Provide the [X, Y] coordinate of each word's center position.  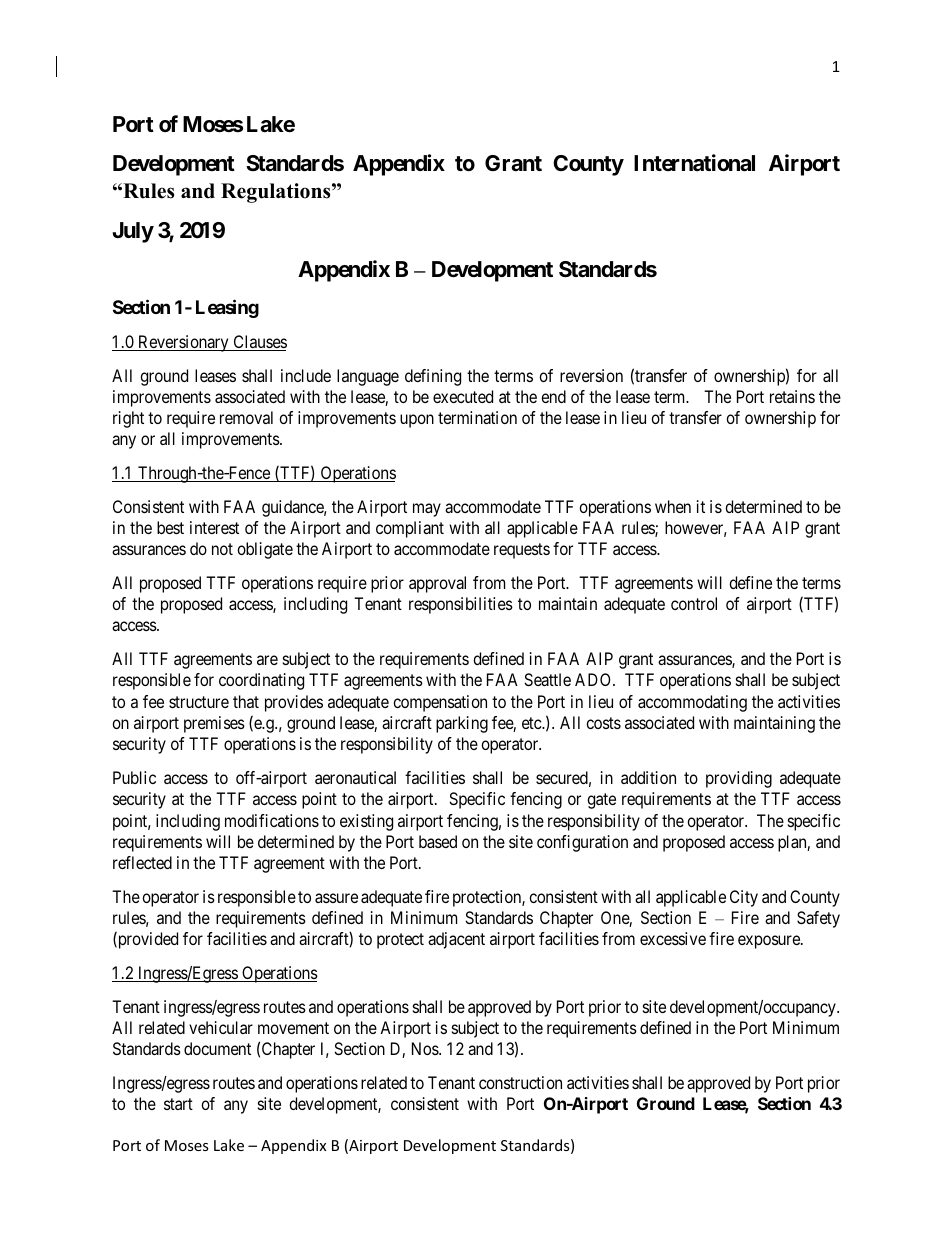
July [133, 232]
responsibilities [461, 605]
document [217, 1048]
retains [792, 396]
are [267, 660]
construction [520, 1082]
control [694, 603]
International [694, 163]
